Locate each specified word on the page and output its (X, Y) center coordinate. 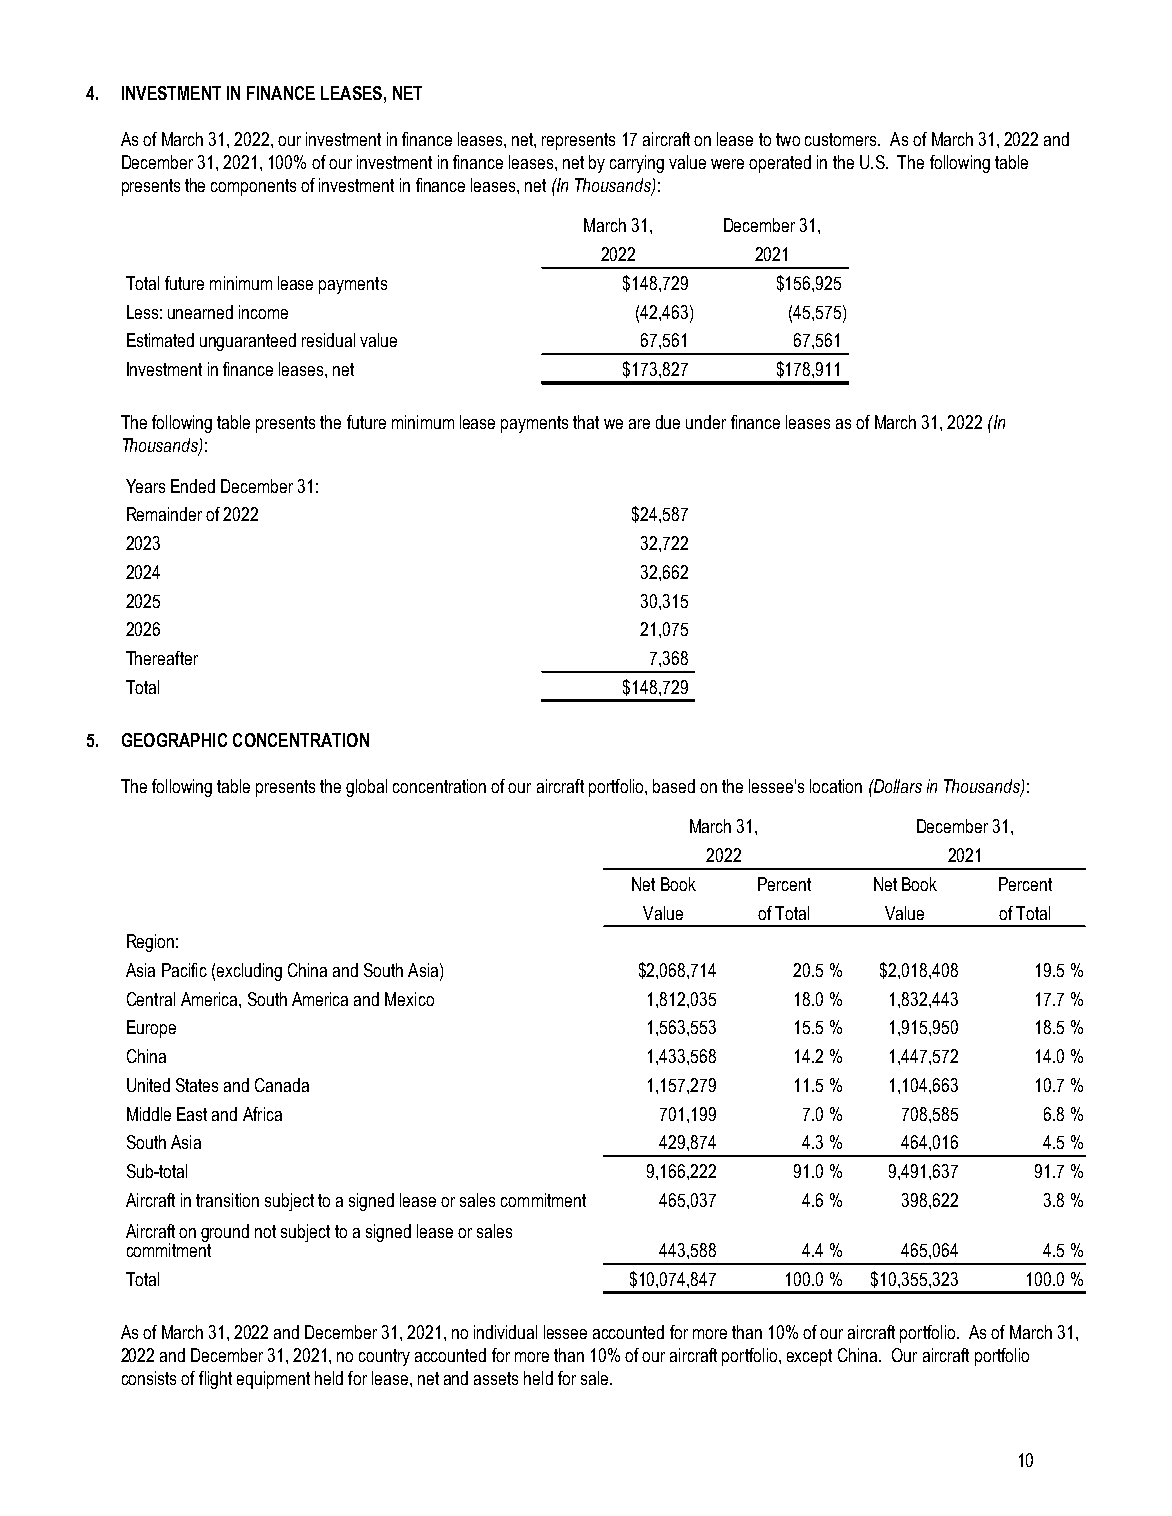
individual (505, 1332)
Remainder (164, 514)
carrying (637, 164)
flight (215, 1380)
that (586, 422)
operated (780, 164)
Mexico (409, 999)
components (253, 187)
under (706, 422)
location (836, 786)
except (809, 1357)
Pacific (184, 970)
